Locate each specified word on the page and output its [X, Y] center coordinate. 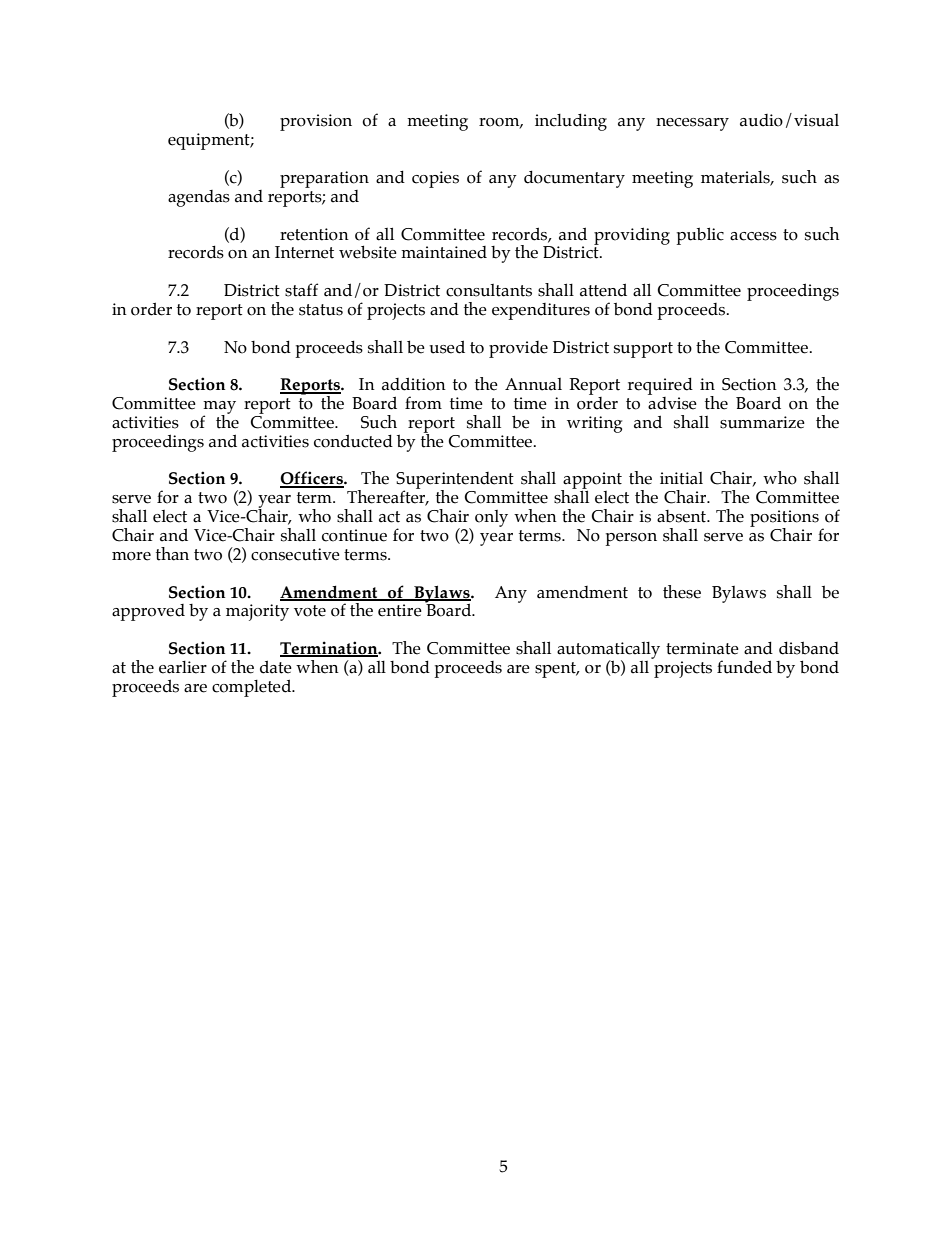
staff [301, 290]
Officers [312, 479]
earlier [183, 667]
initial [681, 478]
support [643, 350]
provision [316, 122]
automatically [608, 651]
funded [744, 667]
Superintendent [455, 481]
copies [435, 179]
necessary [692, 124]
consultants [489, 290]
